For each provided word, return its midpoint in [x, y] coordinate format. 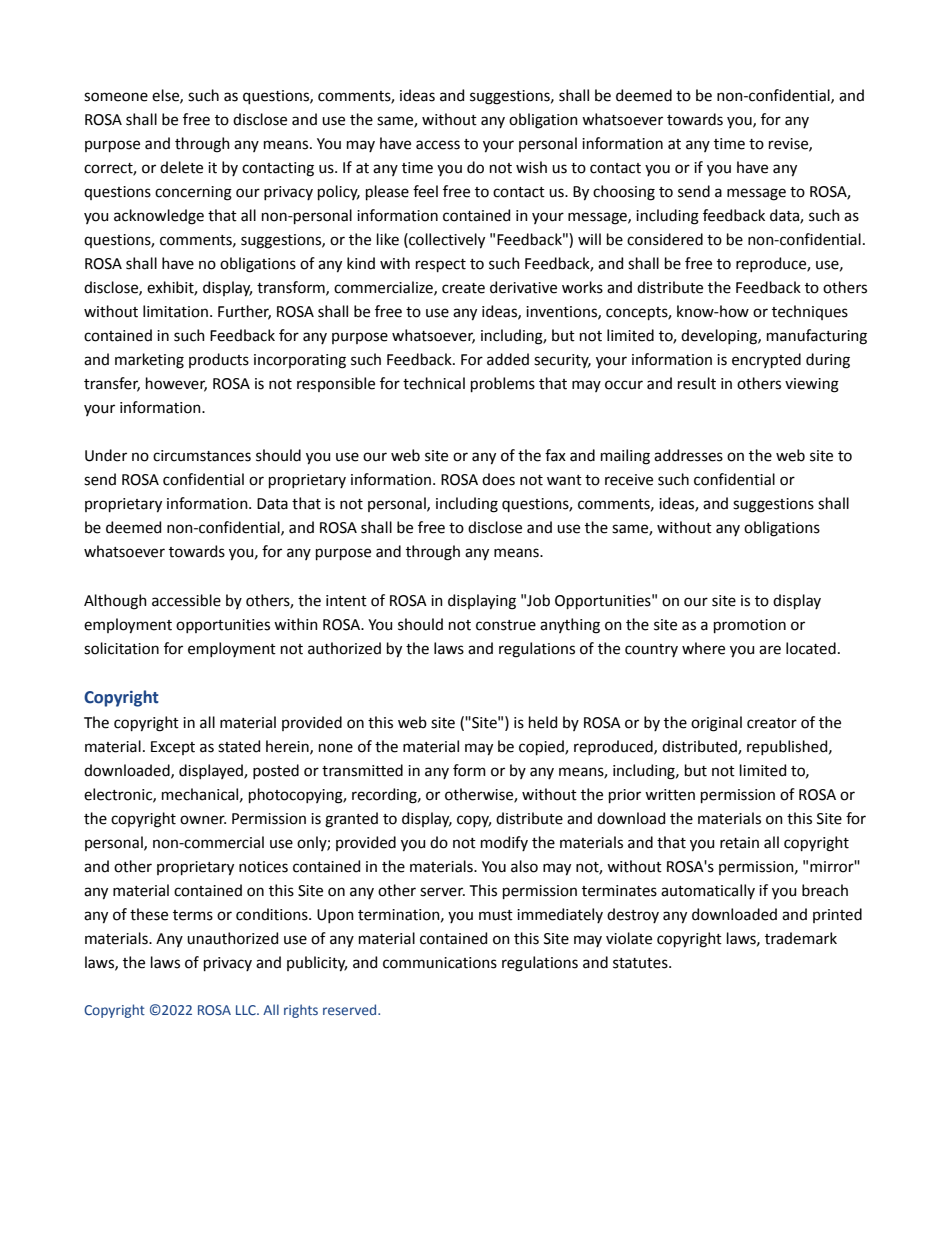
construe [506, 625]
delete [181, 167]
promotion [750, 626]
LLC [247, 1010]
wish [531, 167]
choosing [624, 193]
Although [115, 602]
